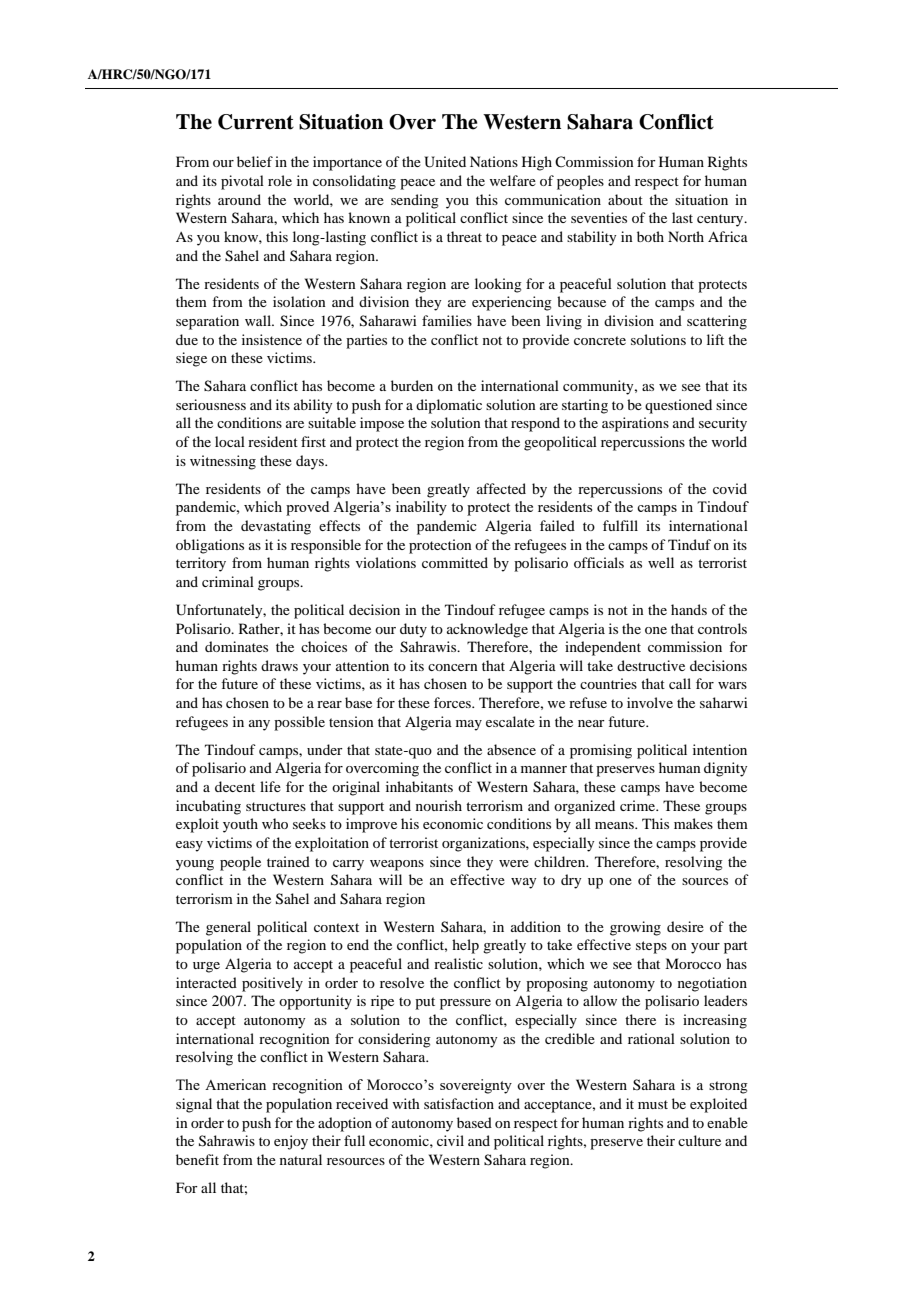 This page has width=924, height=1308. Describe the element at coordinates (653, 1104) in the page. I see `must` at that location.
